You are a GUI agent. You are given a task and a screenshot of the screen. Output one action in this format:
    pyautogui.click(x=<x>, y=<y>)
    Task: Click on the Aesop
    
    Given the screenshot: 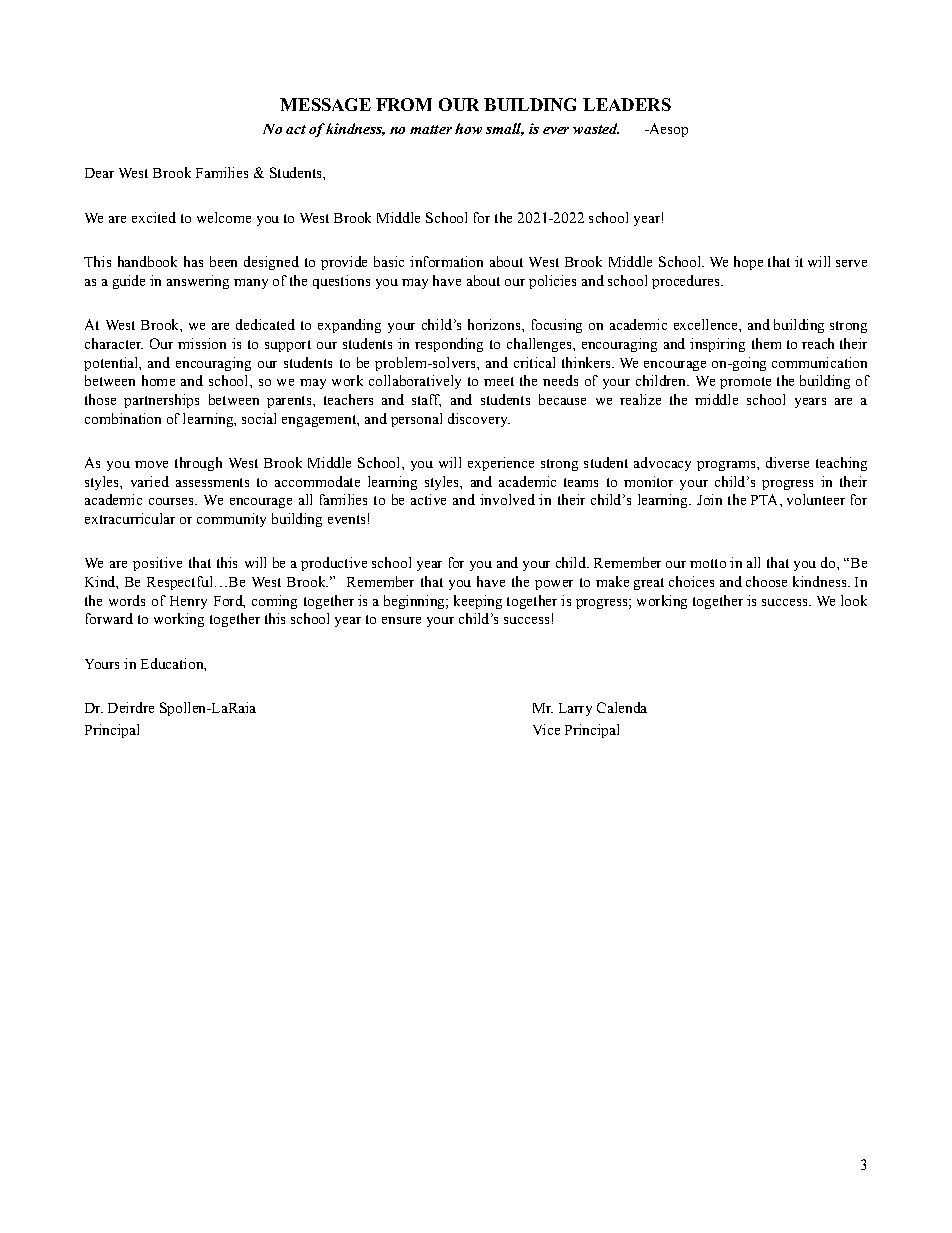 What is the action you would take?
    pyautogui.click(x=667, y=130)
